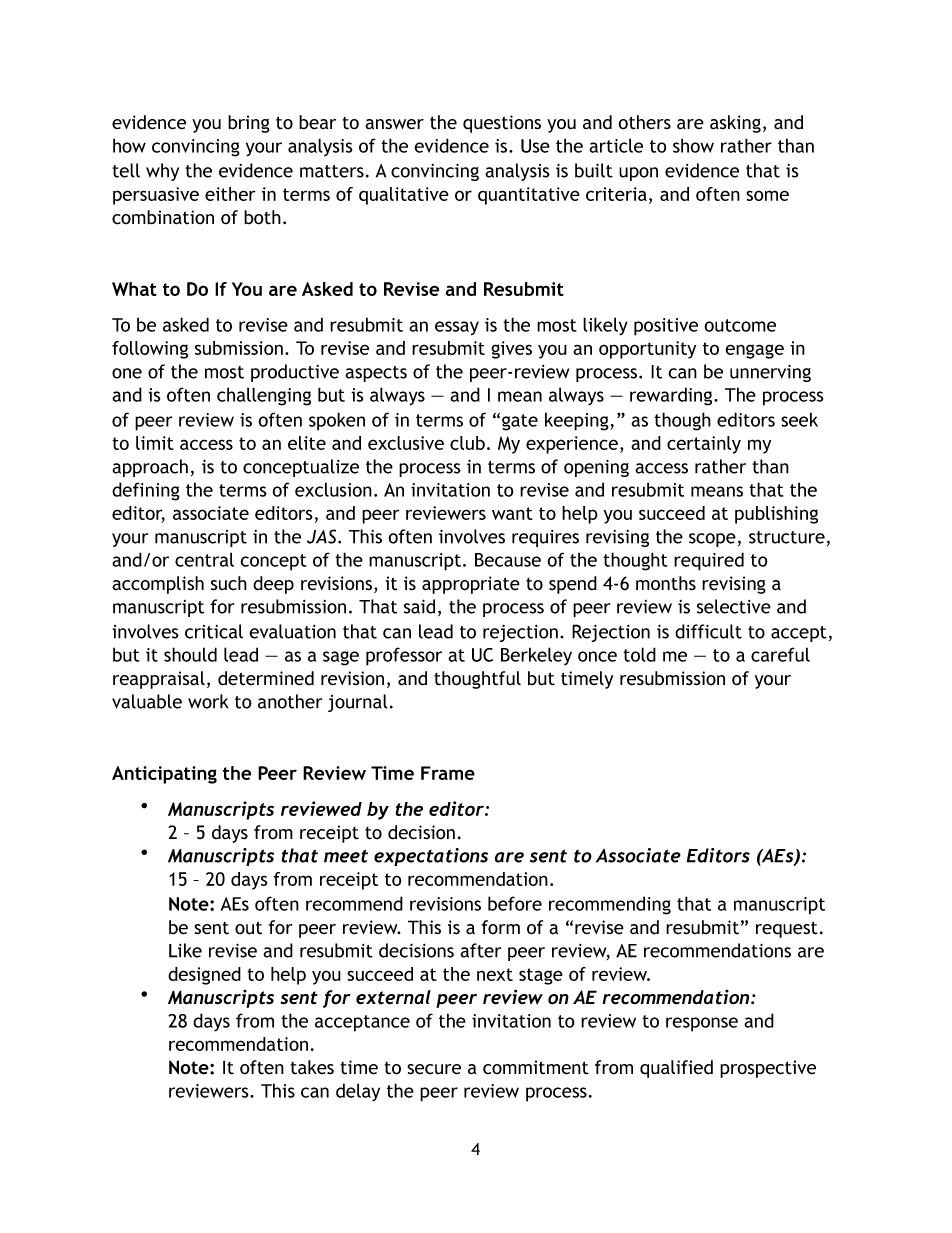 The height and width of the page is (1233, 952). What do you see at coordinates (780, 654) in the page?
I see `careful` at bounding box center [780, 654].
